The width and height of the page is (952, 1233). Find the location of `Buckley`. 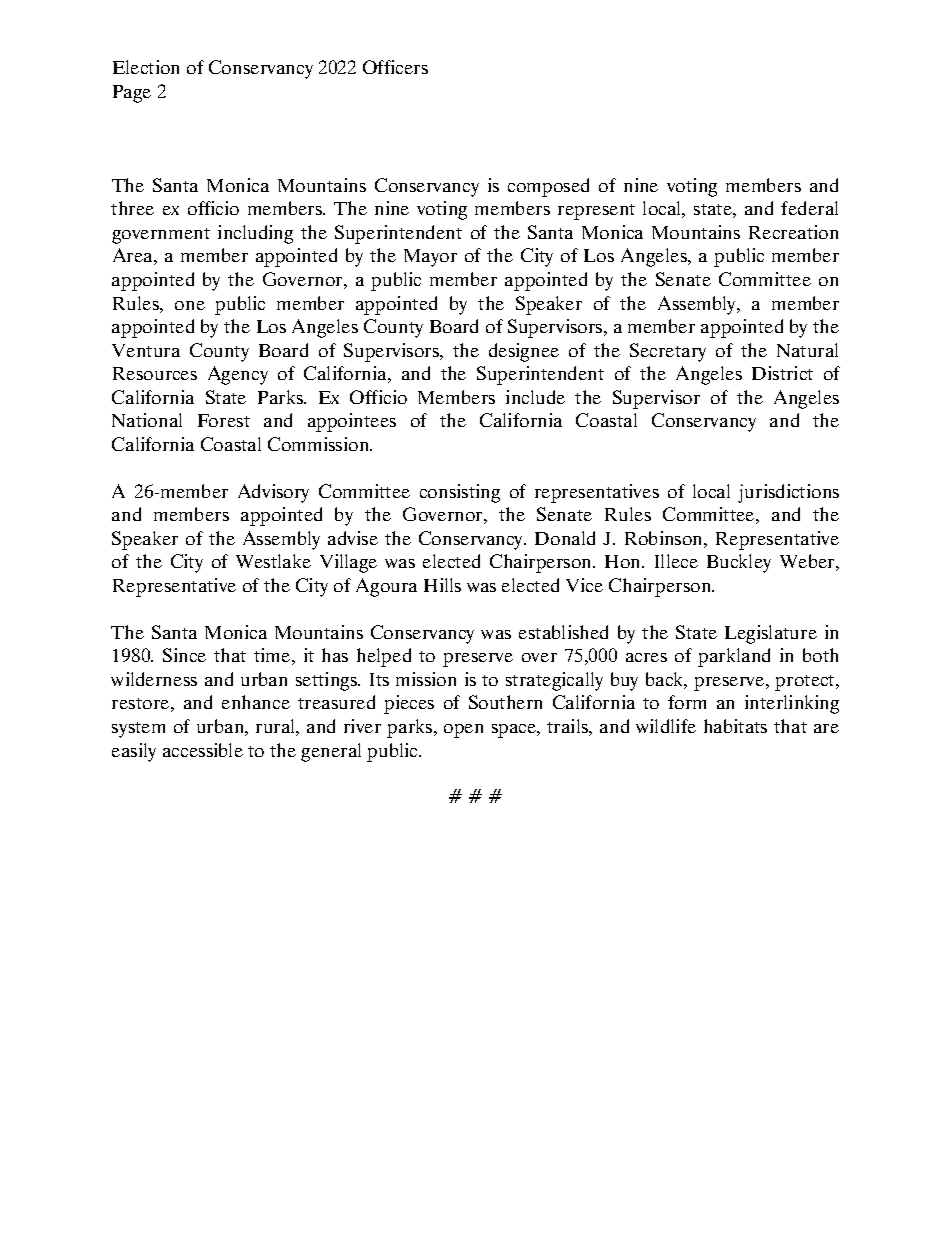

Buckley is located at coordinates (739, 563).
